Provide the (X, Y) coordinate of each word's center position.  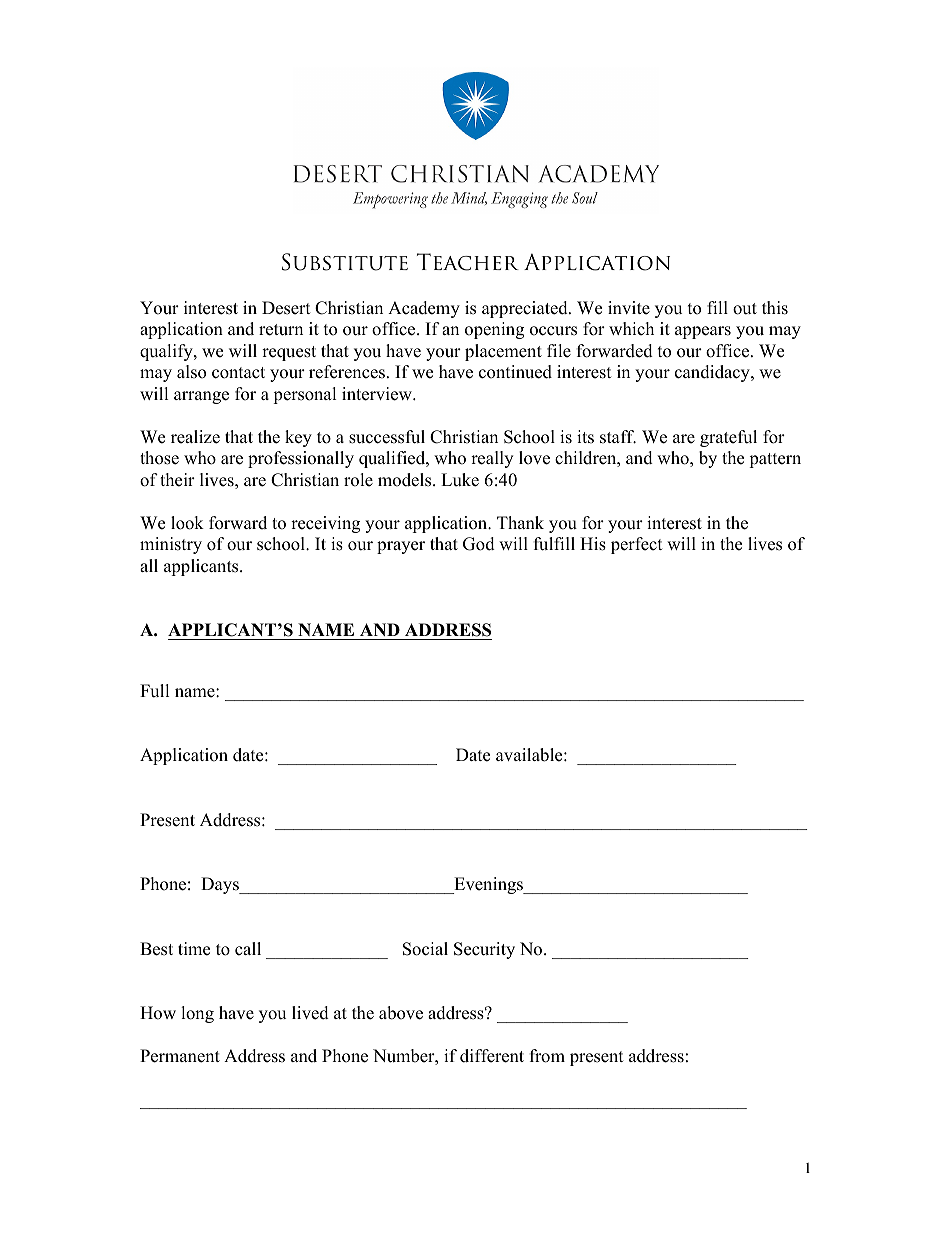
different (492, 1056)
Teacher (468, 262)
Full (155, 691)
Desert (286, 308)
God (479, 544)
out (745, 309)
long (197, 1014)
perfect (637, 545)
